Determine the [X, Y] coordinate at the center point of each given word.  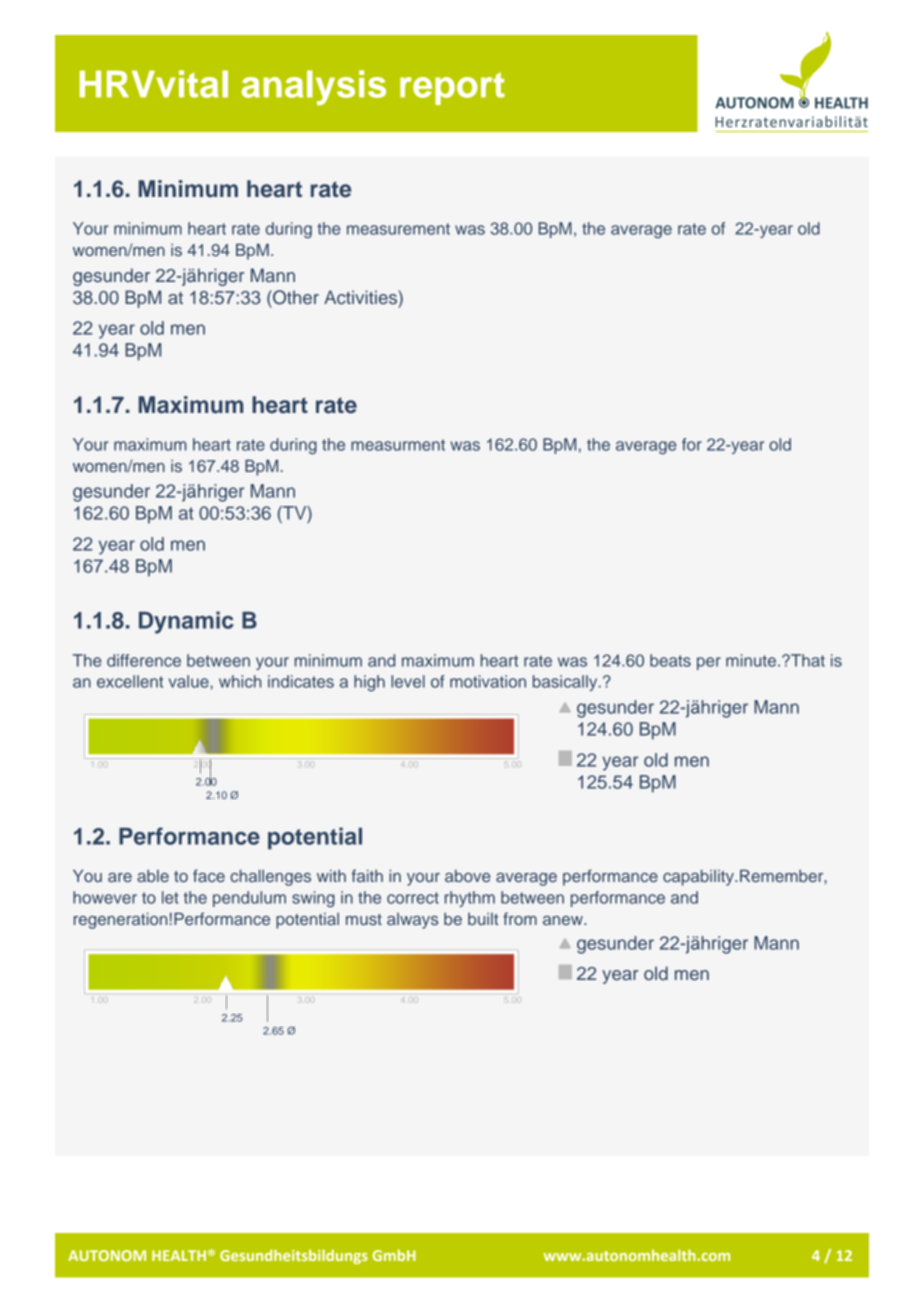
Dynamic [186, 622]
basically [566, 683]
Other [295, 297]
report [452, 88]
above [468, 876]
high [369, 683]
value [190, 681]
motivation [488, 681]
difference [144, 660]
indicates [301, 681]
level [408, 681]
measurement [398, 229]
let [170, 897]
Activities [361, 297]
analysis [314, 87]
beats [670, 660]
